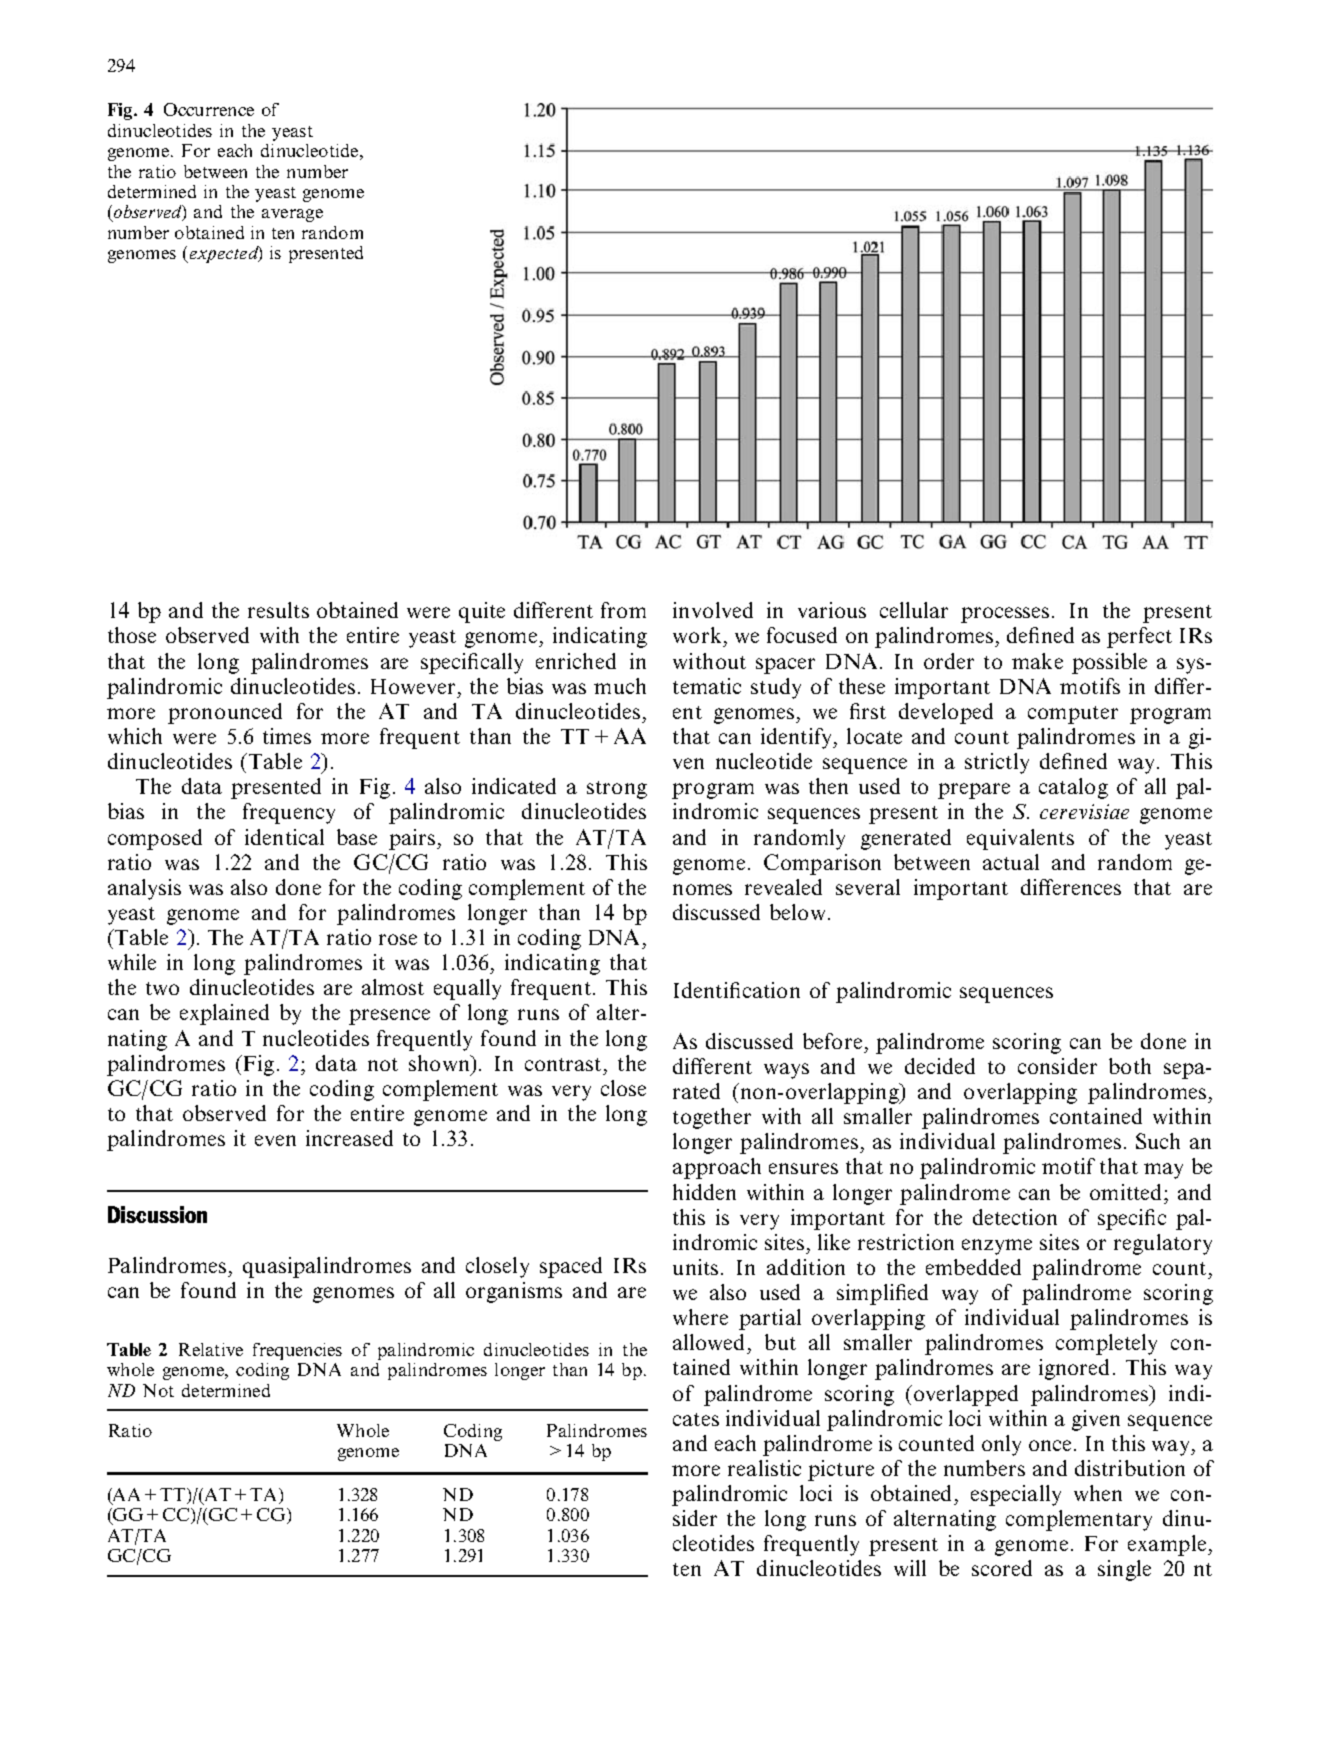  What do you see at coordinates (209, 109) in the screenshot?
I see `Occurrence` at bounding box center [209, 109].
